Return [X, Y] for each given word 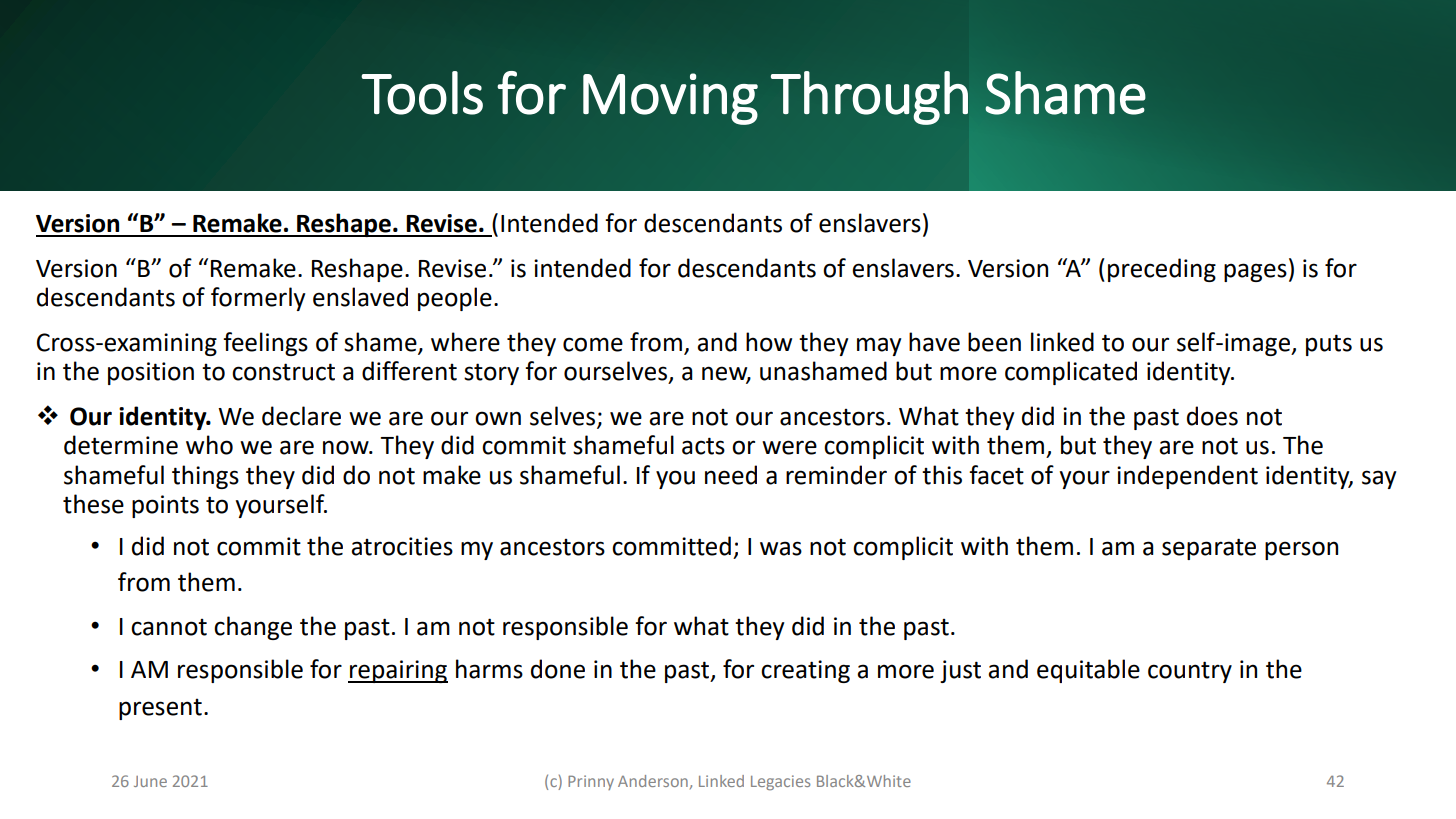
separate [1209, 549]
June [150, 781]
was [781, 548]
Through [869, 98]
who [209, 445]
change [253, 628]
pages [1255, 272]
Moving [670, 99]
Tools [422, 93]
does [1212, 416]
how [769, 342]
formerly [258, 299]
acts [703, 446]
